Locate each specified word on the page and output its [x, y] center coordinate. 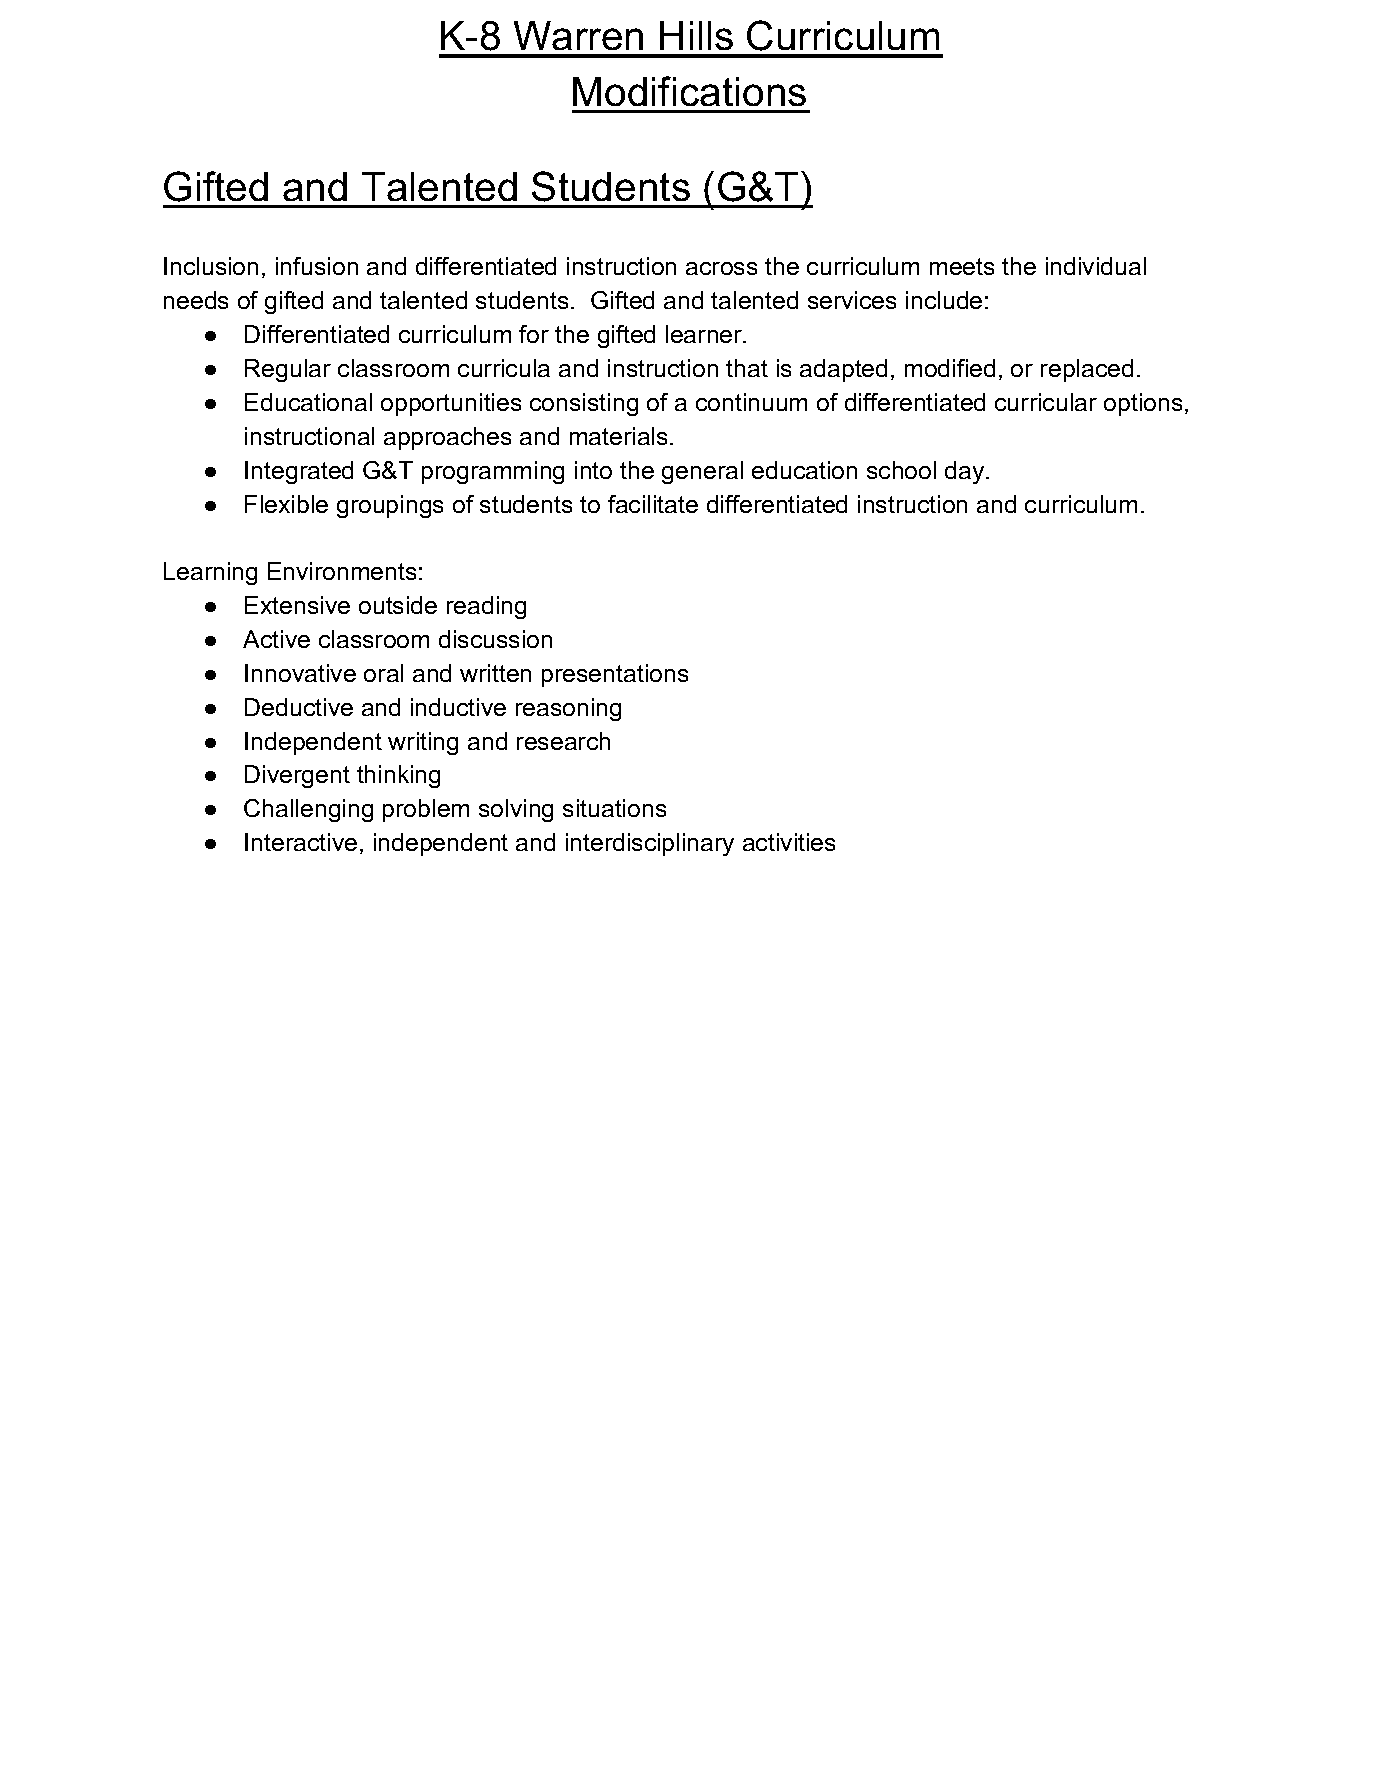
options [1143, 404]
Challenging [308, 810]
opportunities [451, 404]
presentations [615, 675]
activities [789, 842]
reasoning [568, 709]
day [966, 472]
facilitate [653, 504]
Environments [342, 571]
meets [962, 266]
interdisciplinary [650, 844]
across [721, 268]
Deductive [299, 707]
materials [618, 436]
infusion [317, 266]
